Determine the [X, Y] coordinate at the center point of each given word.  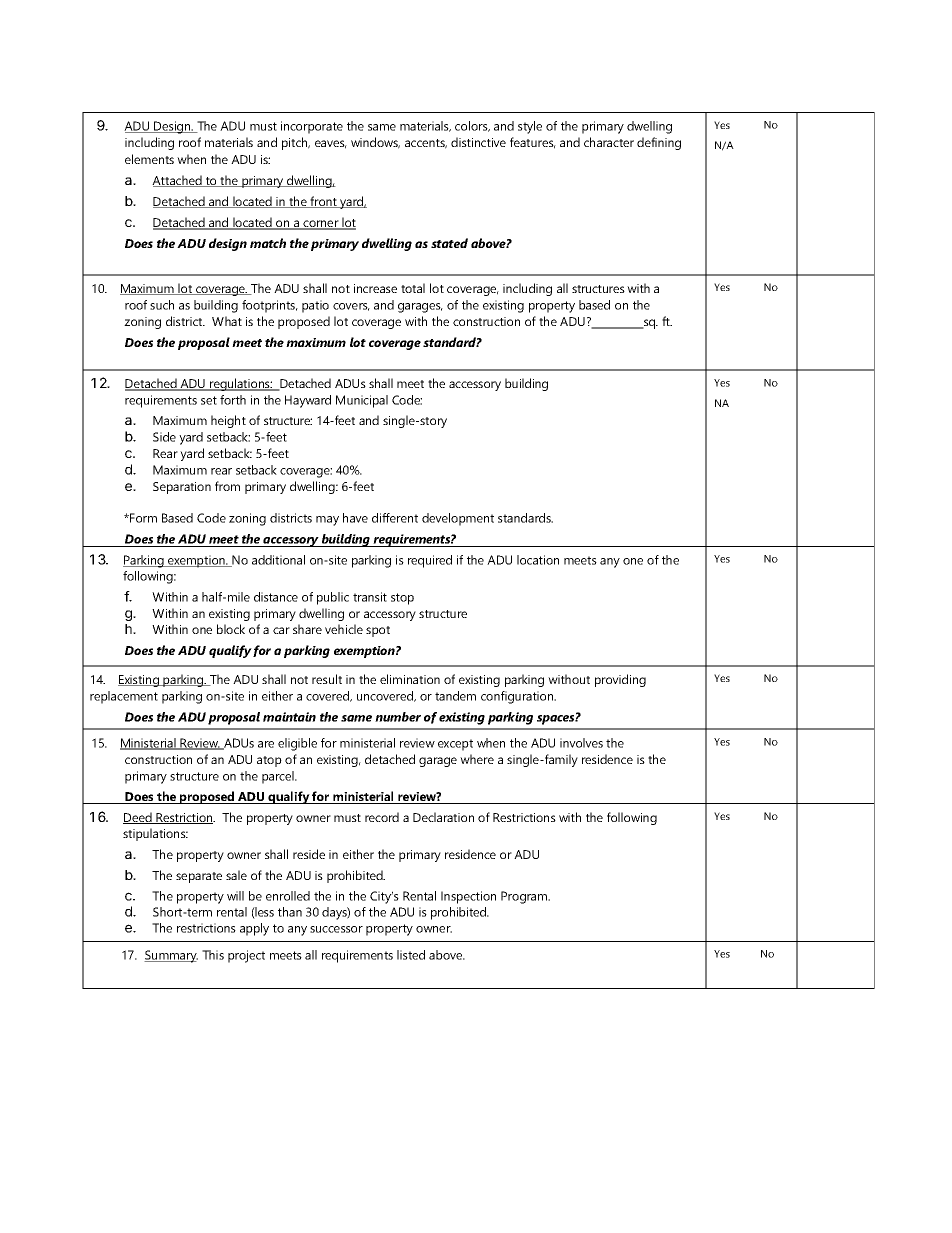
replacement [124, 697]
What [227, 321]
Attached [178, 181]
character [609, 142]
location [538, 560]
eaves [331, 144]
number [398, 717]
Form [142, 518]
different [395, 518]
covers [351, 307]
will [235, 896]
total [413, 288]
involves [581, 743]
